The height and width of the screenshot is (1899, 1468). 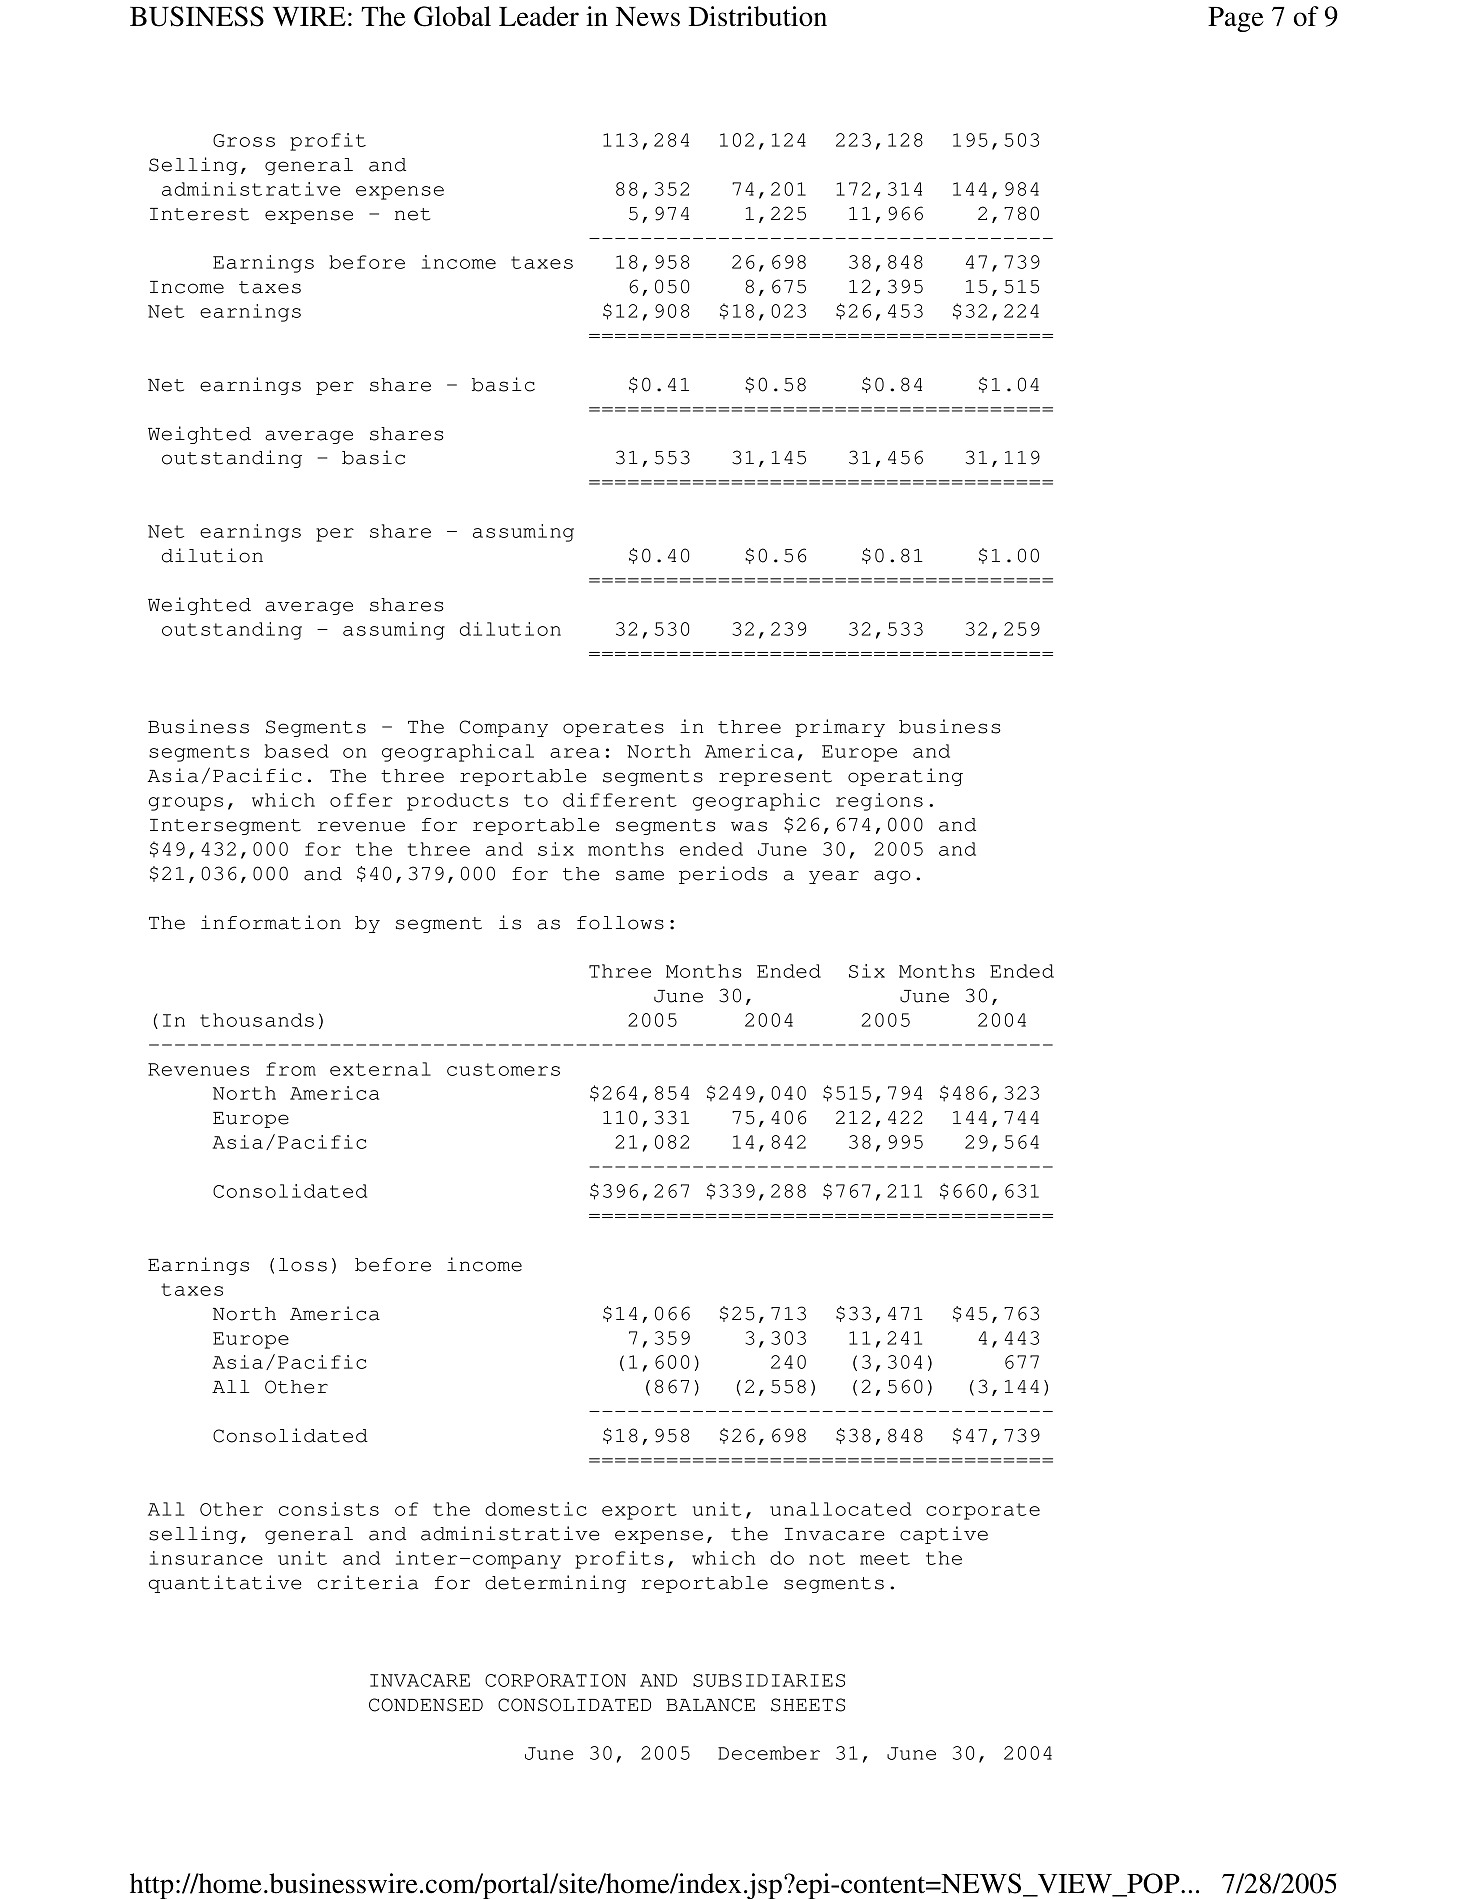 What do you see at coordinates (613, 729) in the screenshot?
I see `operates` at bounding box center [613, 729].
